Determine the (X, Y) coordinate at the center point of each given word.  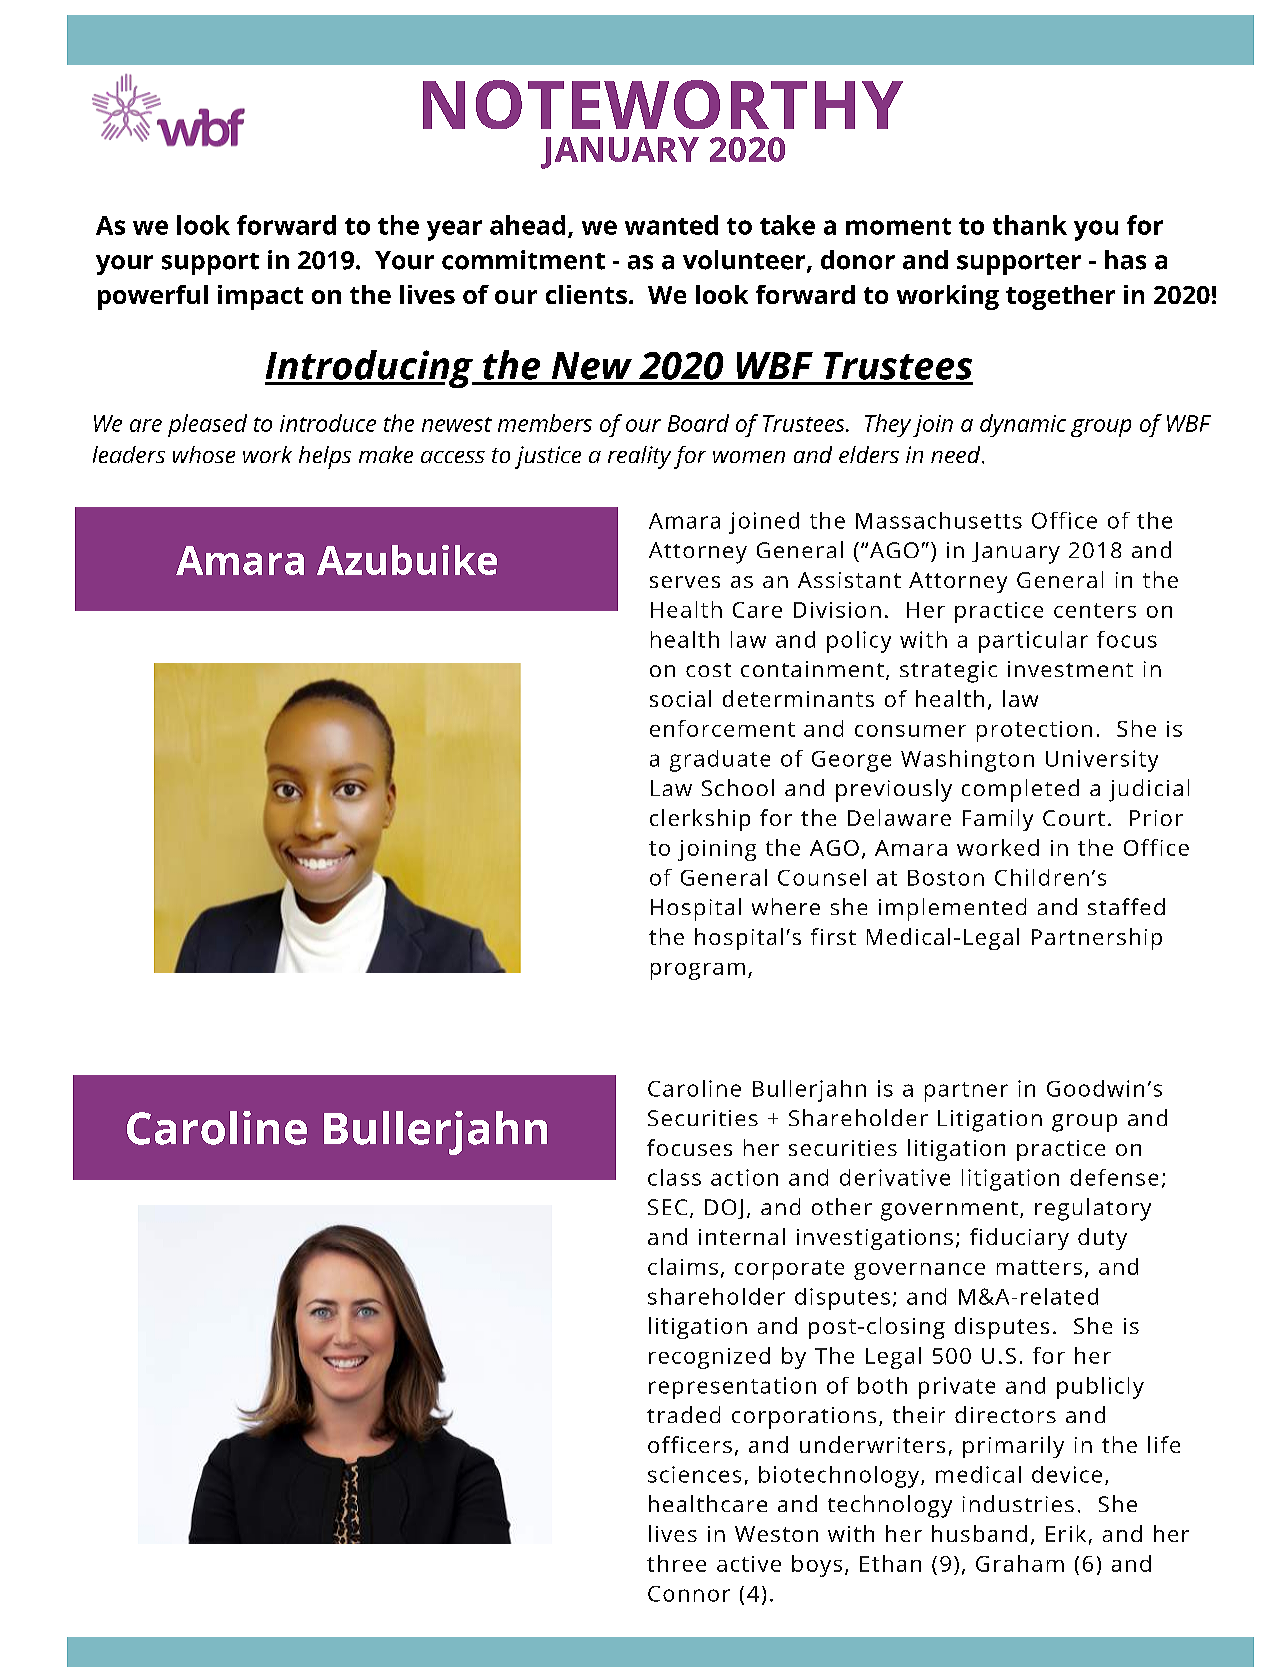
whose (204, 454)
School (738, 787)
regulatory (1093, 1209)
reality (639, 457)
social (680, 698)
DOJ (724, 1209)
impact (260, 297)
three (676, 1563)
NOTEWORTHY (663, 104)
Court (1074, 818)
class (674, 1177)
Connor (689, 1594)
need (957, 454)
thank (1030, 225)
